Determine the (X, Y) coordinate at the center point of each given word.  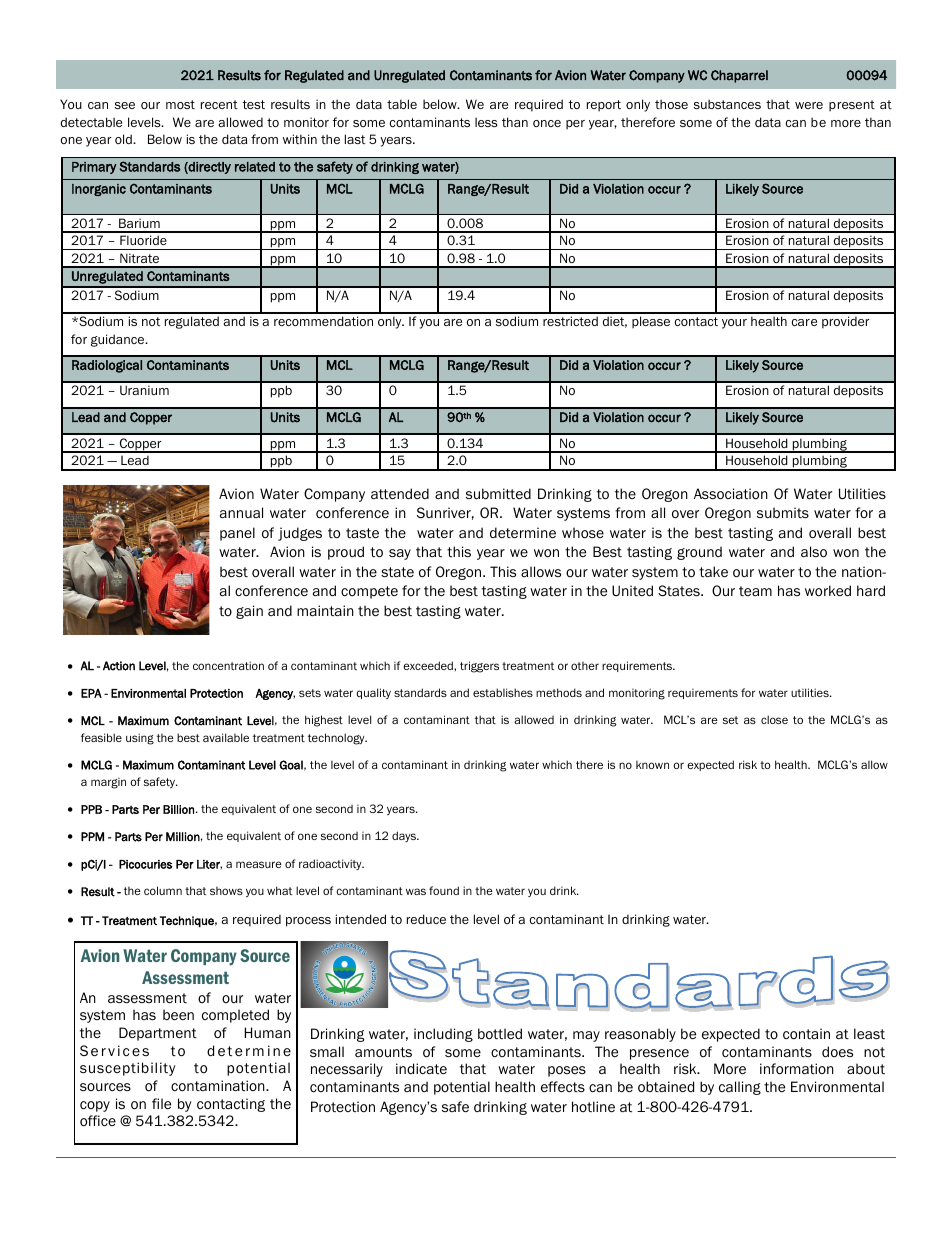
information (797, 1069)
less (486, 122)
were (809, 105)
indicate (421, 1068)
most (180, 104)
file (161, 1103)
